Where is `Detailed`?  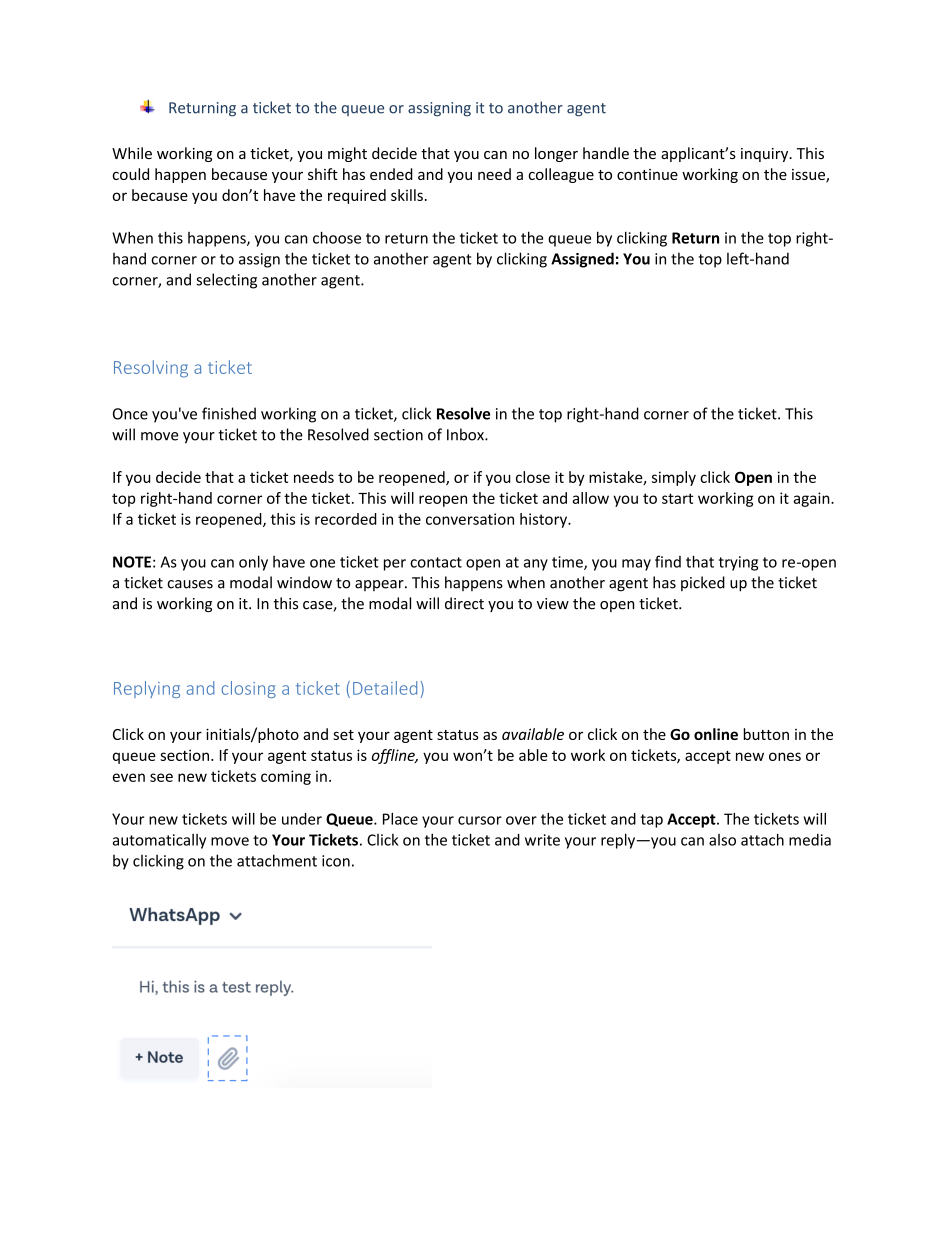 Detailed is located at coordinates (385, 688).
